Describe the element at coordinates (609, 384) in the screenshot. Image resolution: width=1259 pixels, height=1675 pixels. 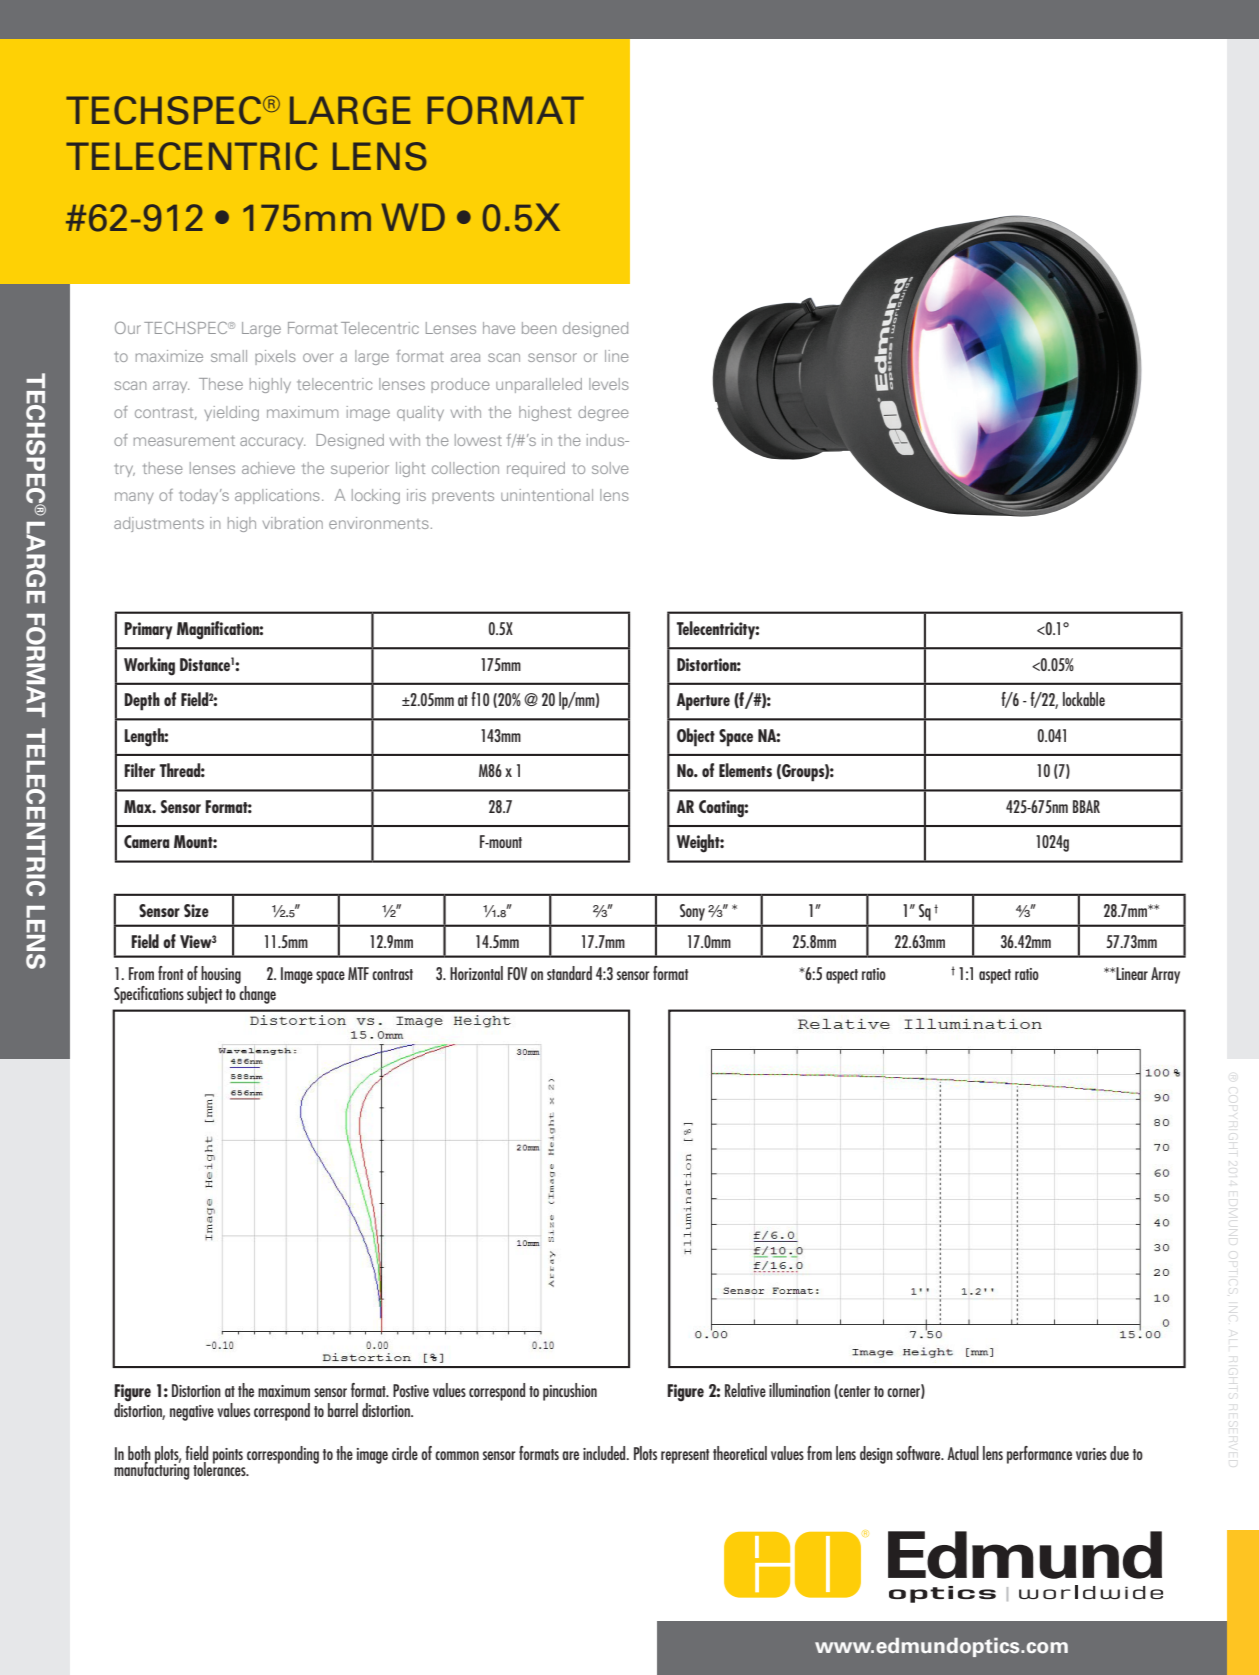
I see `levels` at that location.
